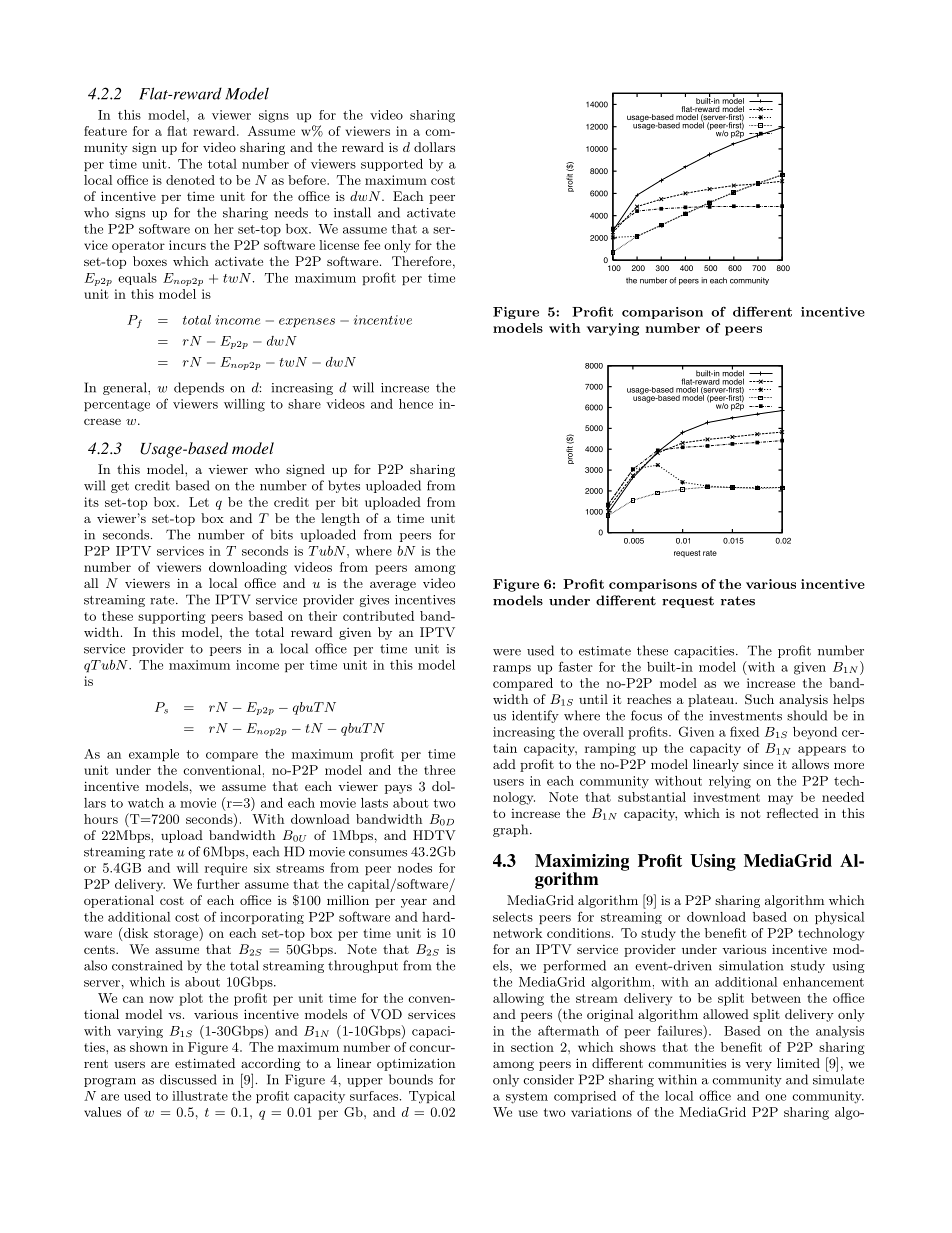  What do you see at coordinates (392, 165) in the screenshot?
I see `supported` at bounding box center [392, 165].
